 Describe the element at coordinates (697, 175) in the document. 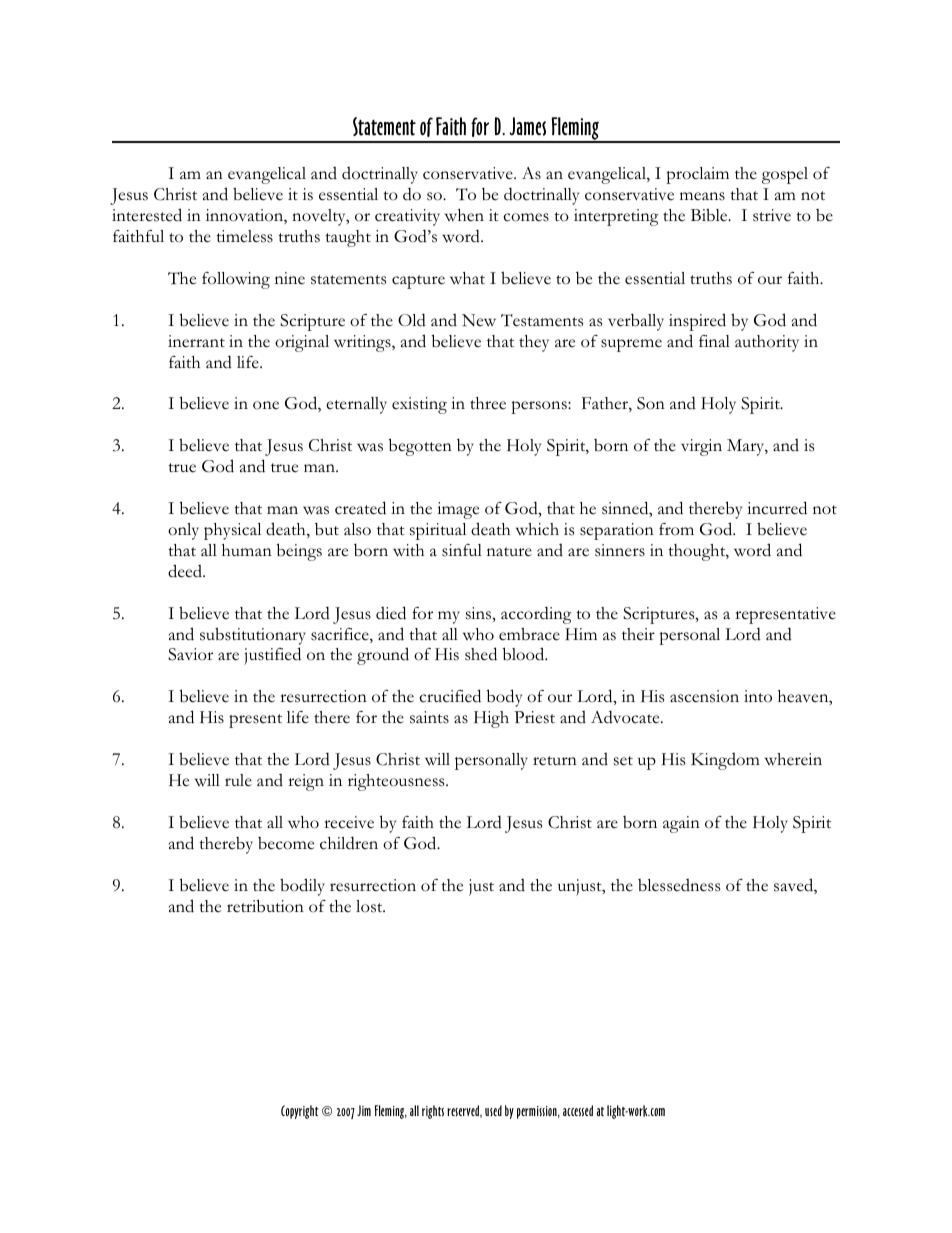

I see `proclaim` at that location.
